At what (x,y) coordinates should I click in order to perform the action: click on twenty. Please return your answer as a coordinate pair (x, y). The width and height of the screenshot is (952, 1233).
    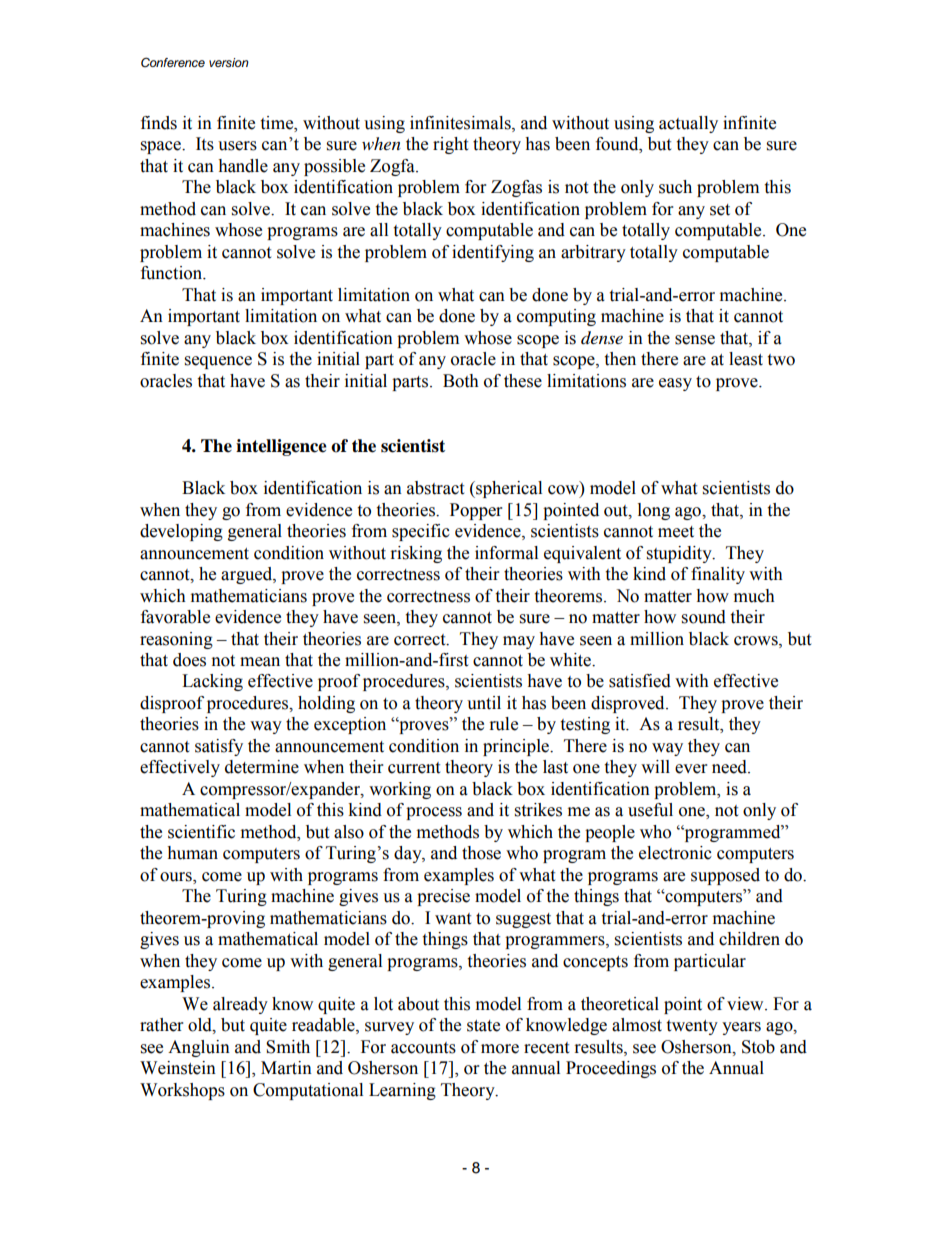
    Looking at the image, I should click on (692, 1027).
